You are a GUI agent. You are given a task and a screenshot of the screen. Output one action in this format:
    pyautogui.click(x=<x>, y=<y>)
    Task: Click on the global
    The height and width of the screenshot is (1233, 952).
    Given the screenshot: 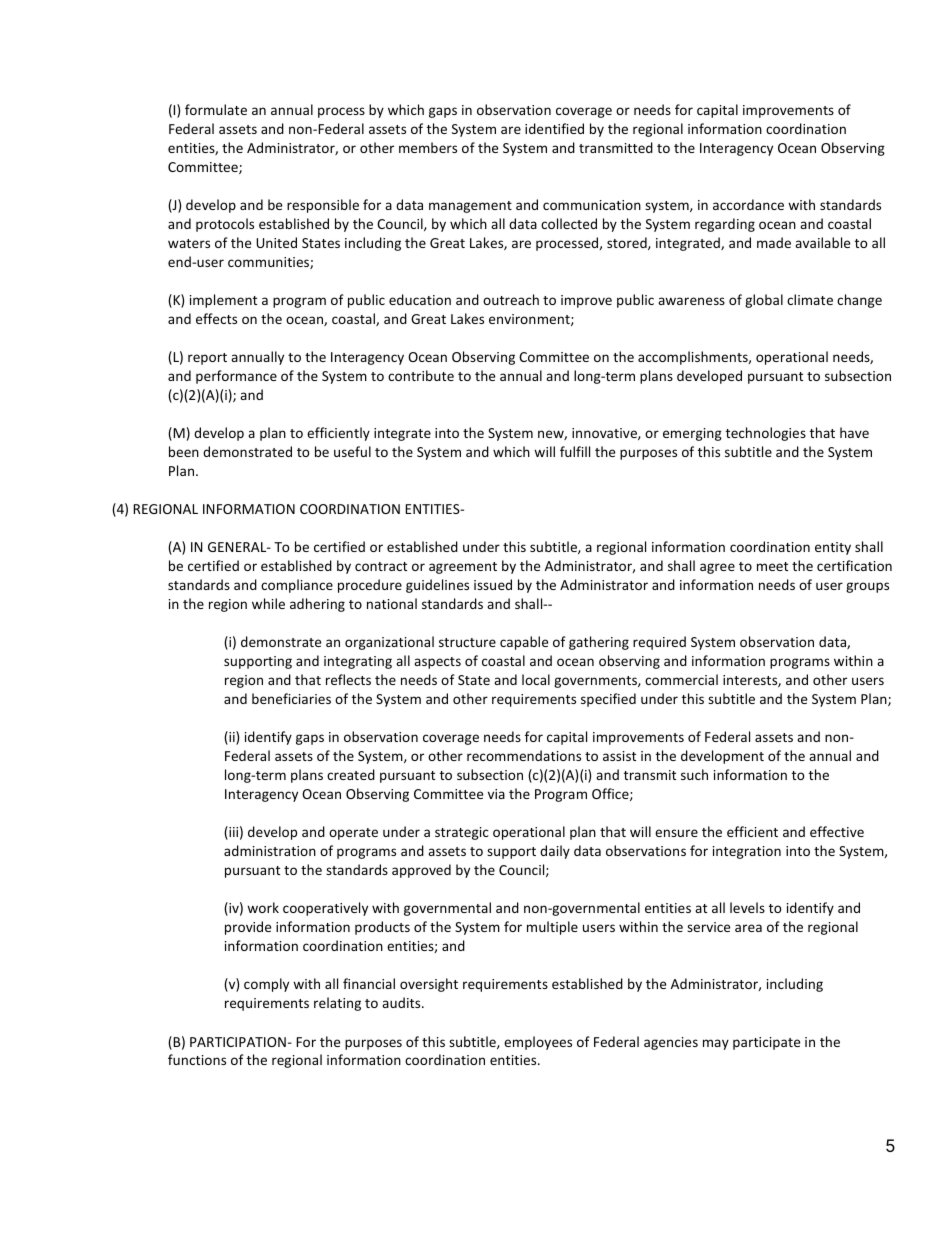 What is the action you would take?
    pyautogui.click(x=764, y=301)
